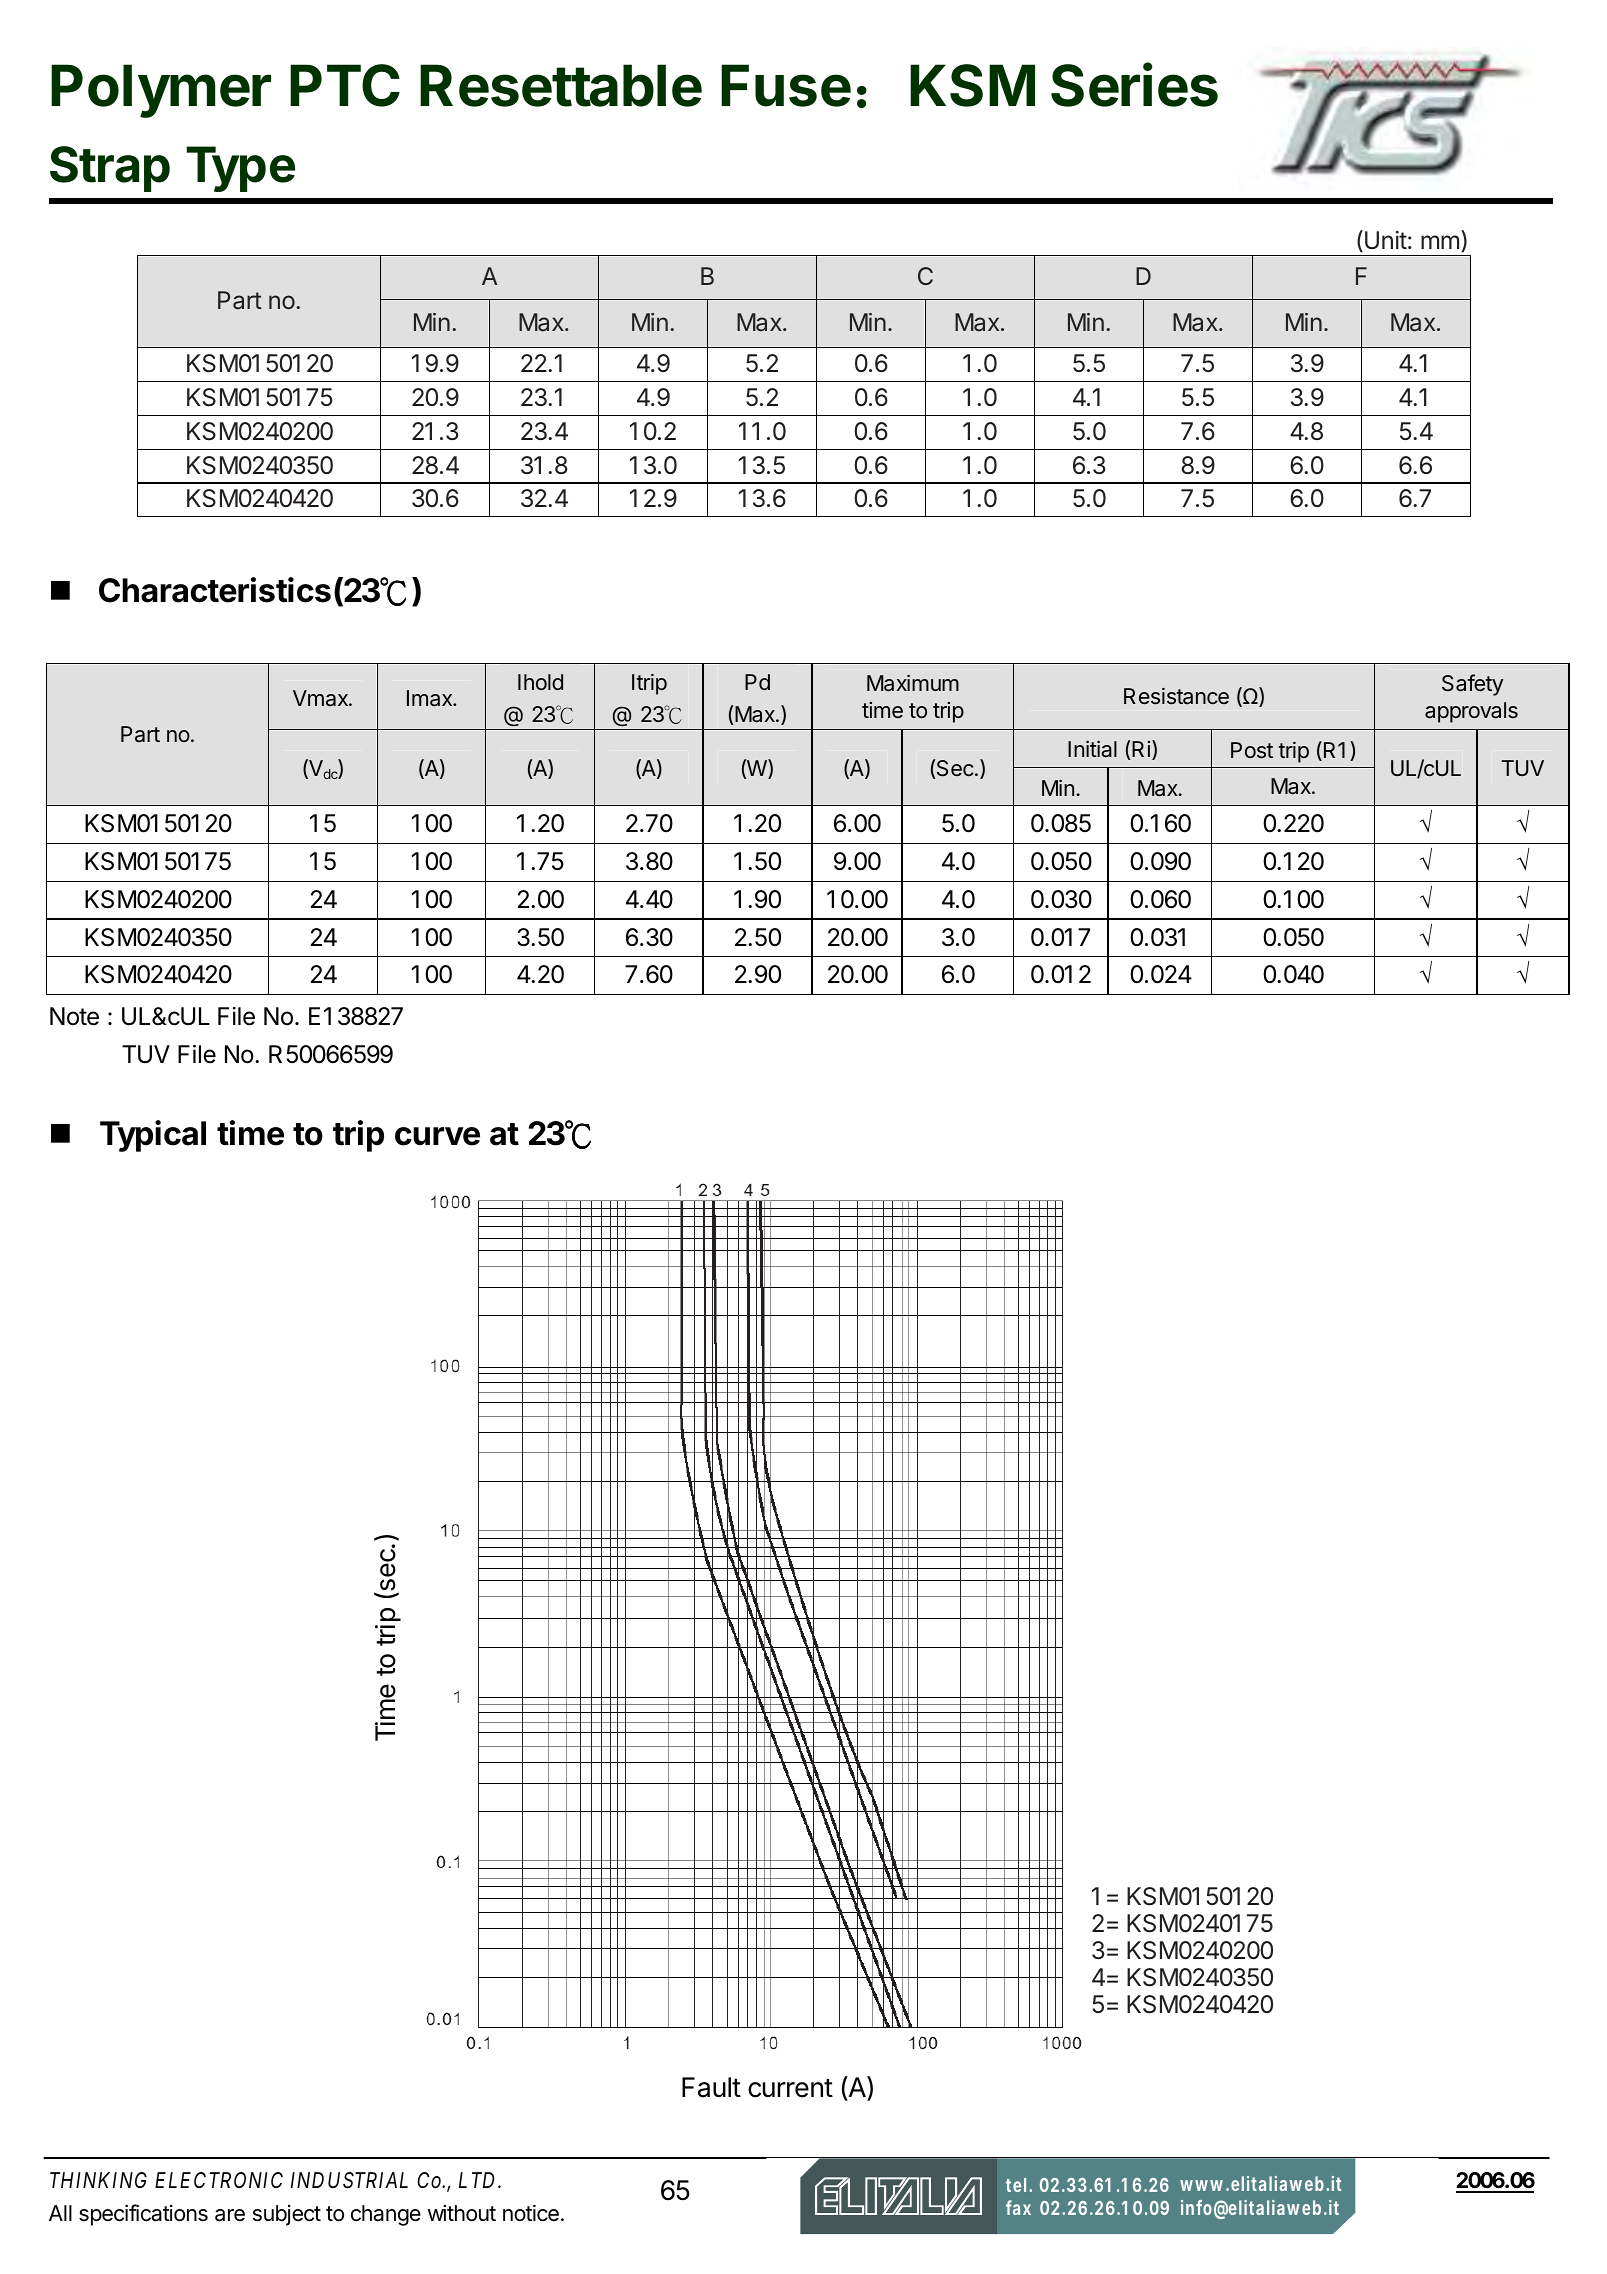  Describe the element at coordinates (1252, 750) in the image. I see `Post` at that location.
